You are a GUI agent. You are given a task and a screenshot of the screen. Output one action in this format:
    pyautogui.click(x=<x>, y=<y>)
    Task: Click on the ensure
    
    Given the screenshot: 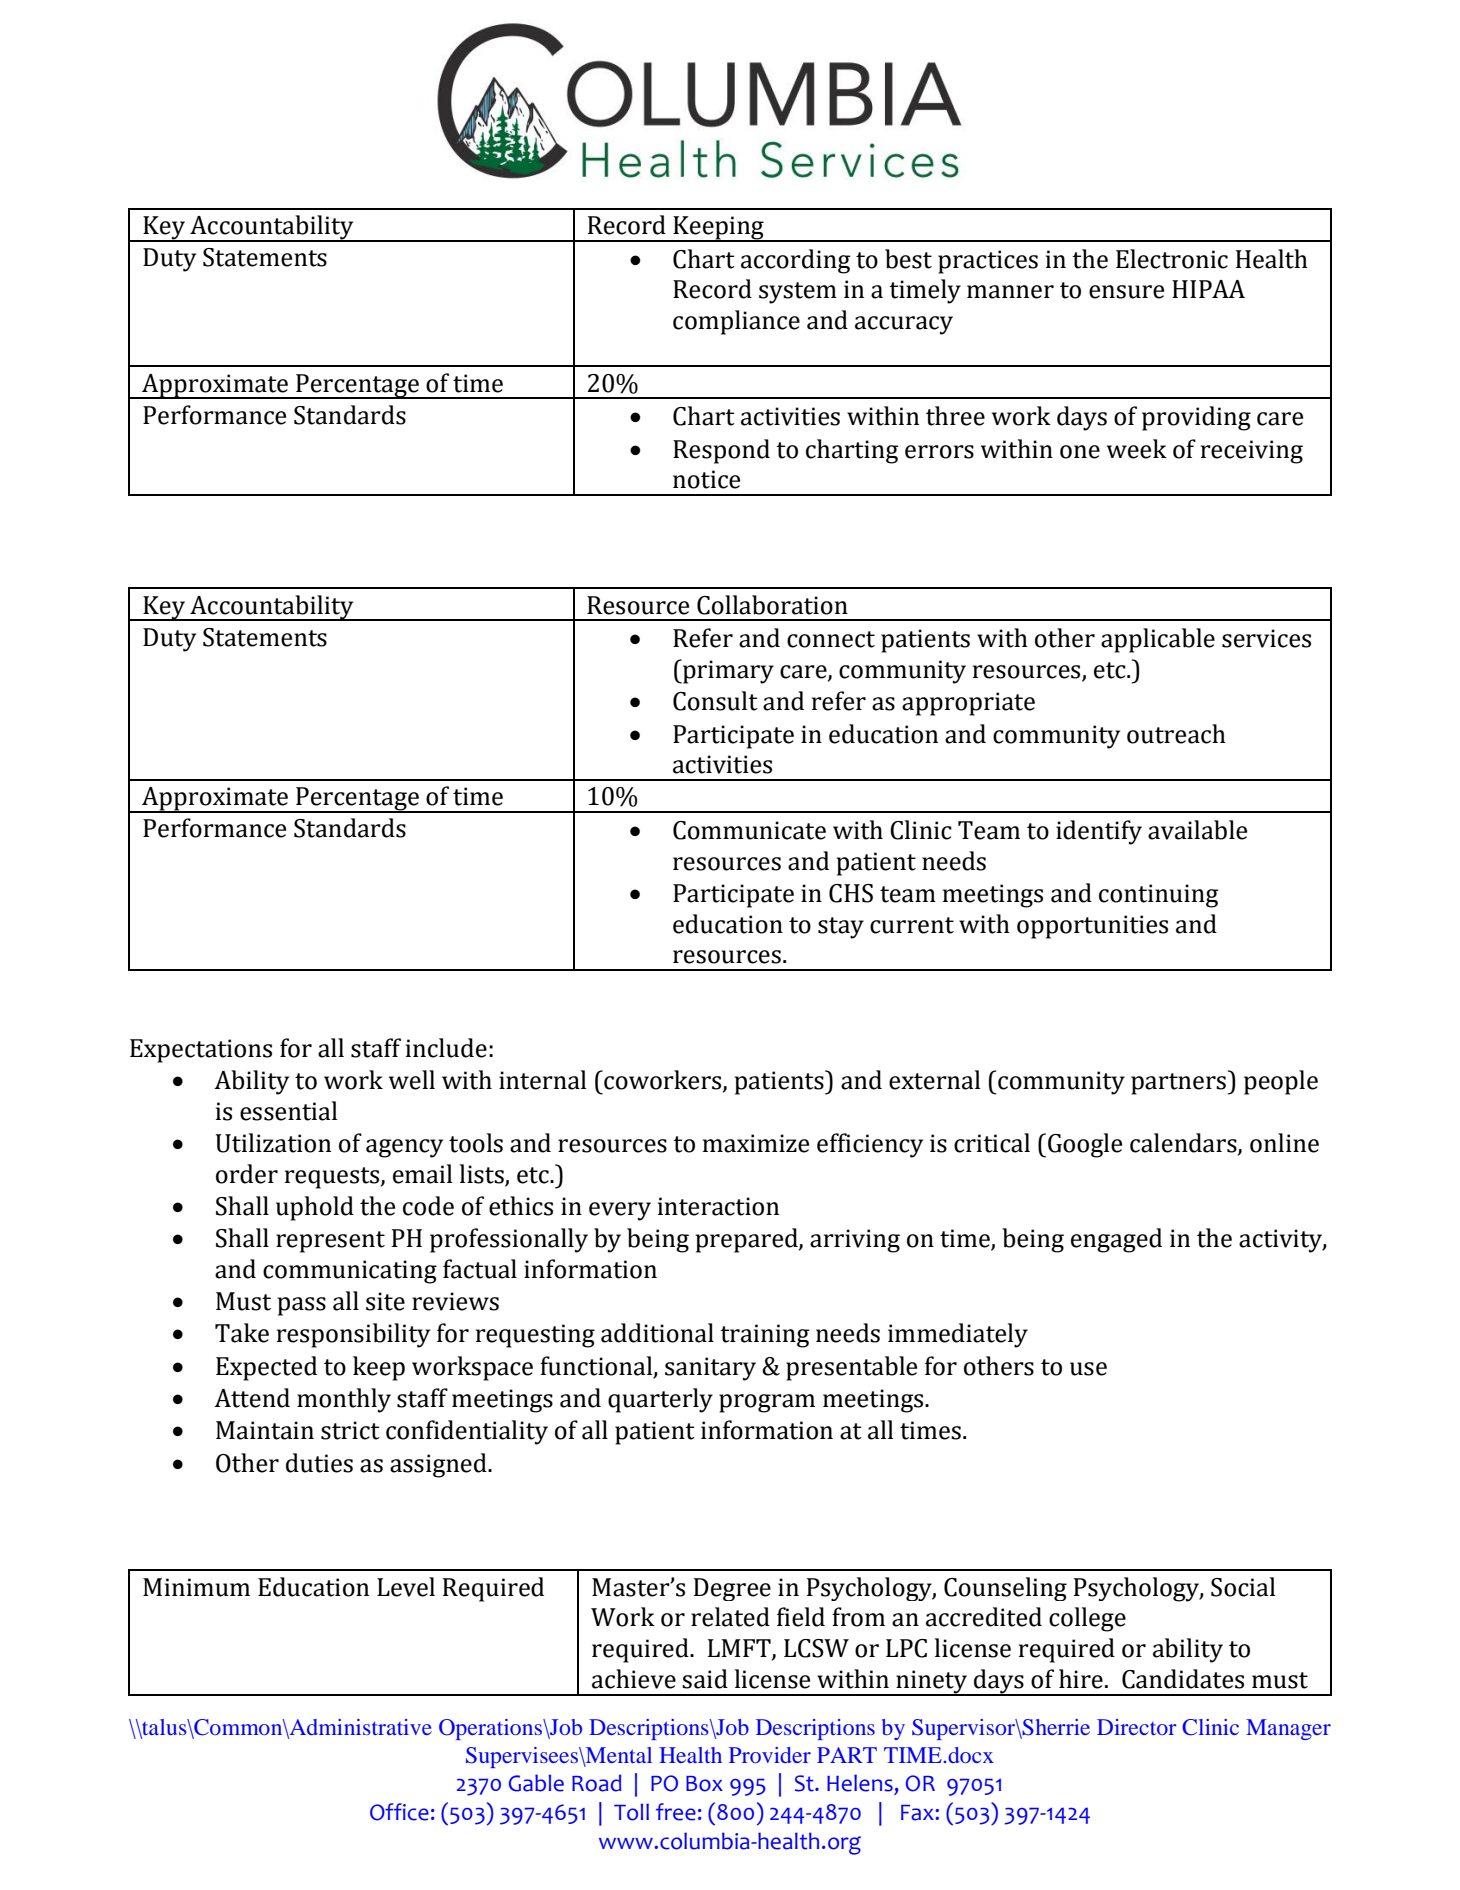 What is the action you would take?
    pyautogui.click(x=1126, y=292)
